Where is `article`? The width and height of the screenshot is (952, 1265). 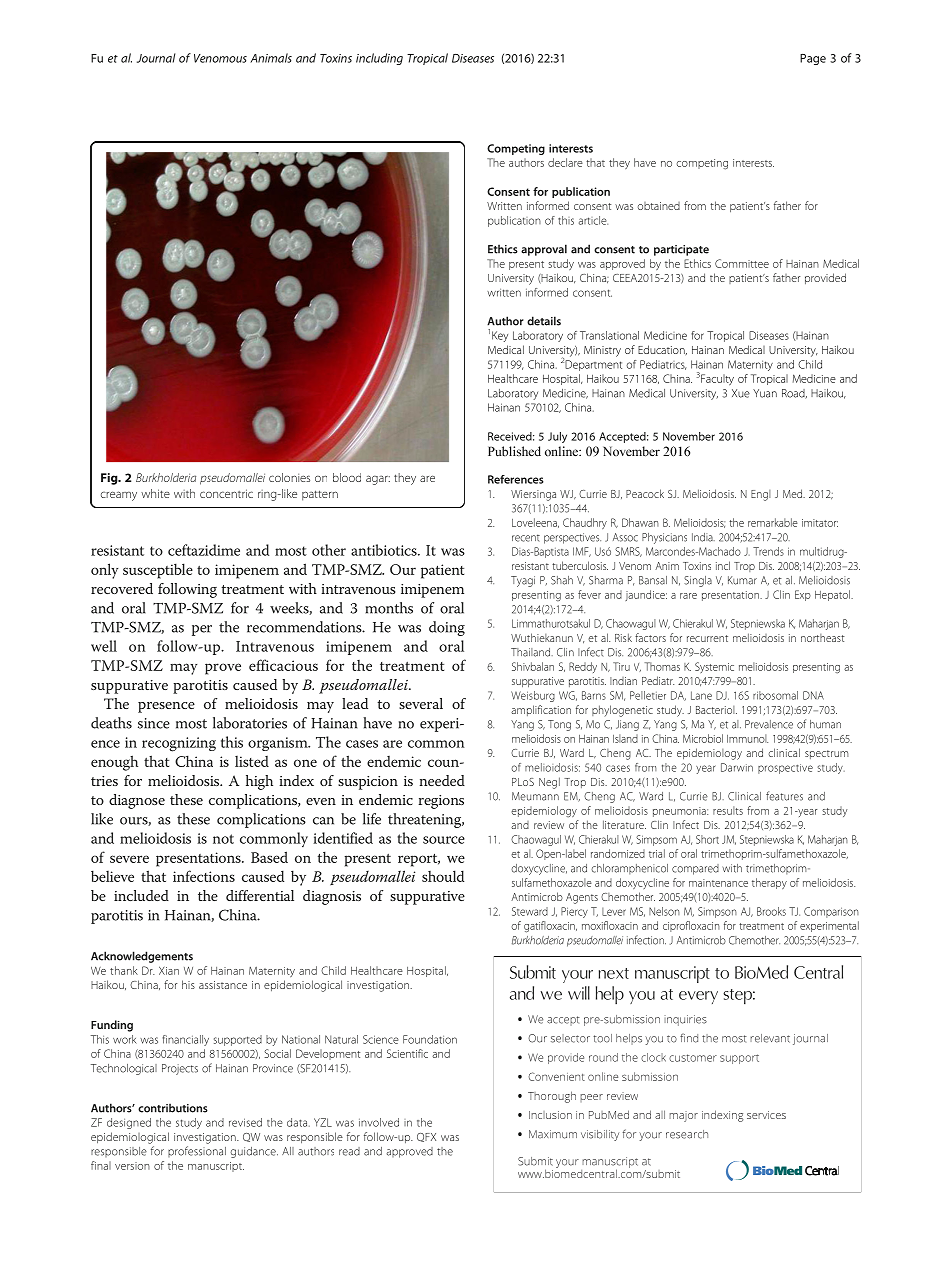
article is located at coordinates (593, 220).
